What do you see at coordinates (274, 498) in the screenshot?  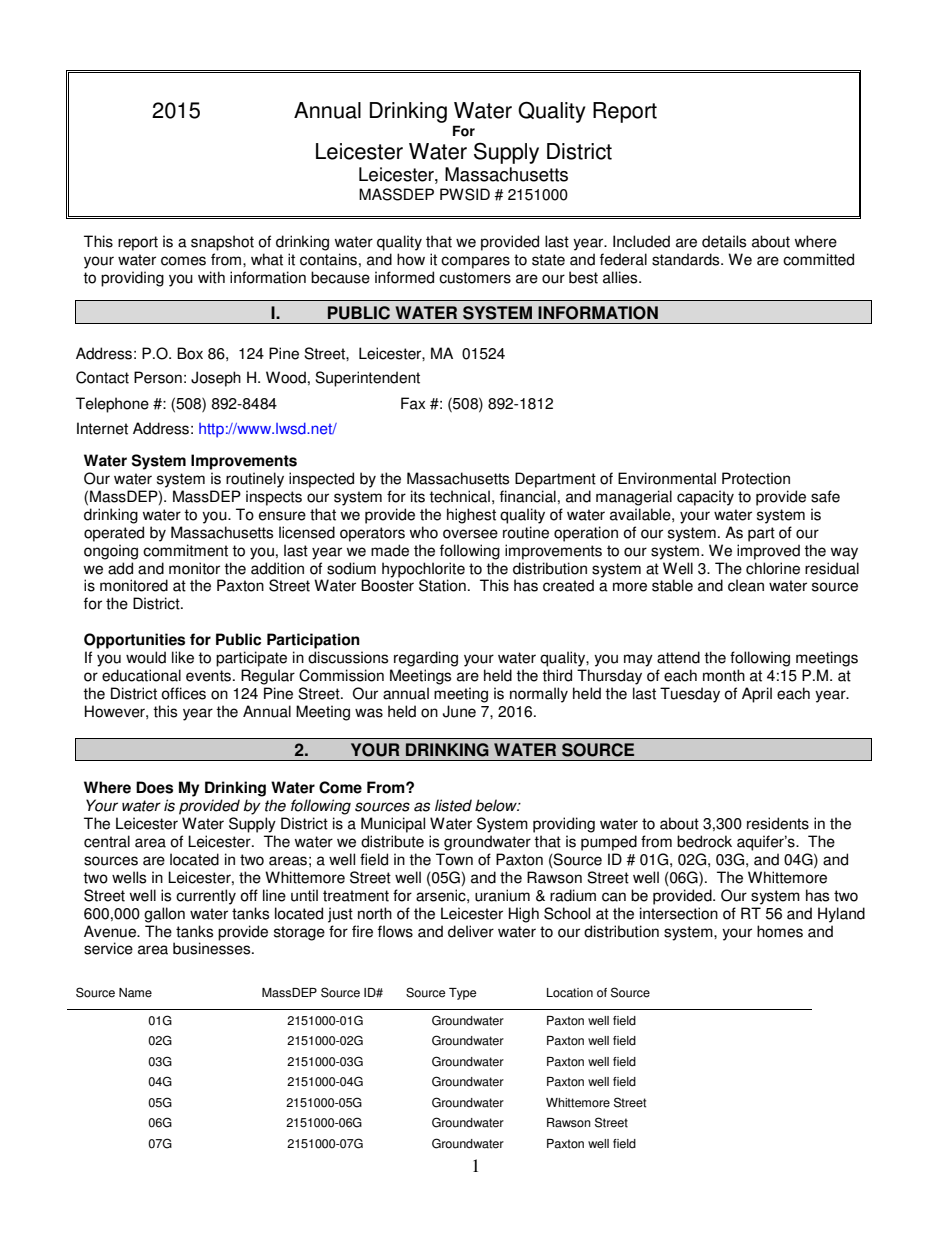 I see `inspects` at bounding box center [274, 498].
